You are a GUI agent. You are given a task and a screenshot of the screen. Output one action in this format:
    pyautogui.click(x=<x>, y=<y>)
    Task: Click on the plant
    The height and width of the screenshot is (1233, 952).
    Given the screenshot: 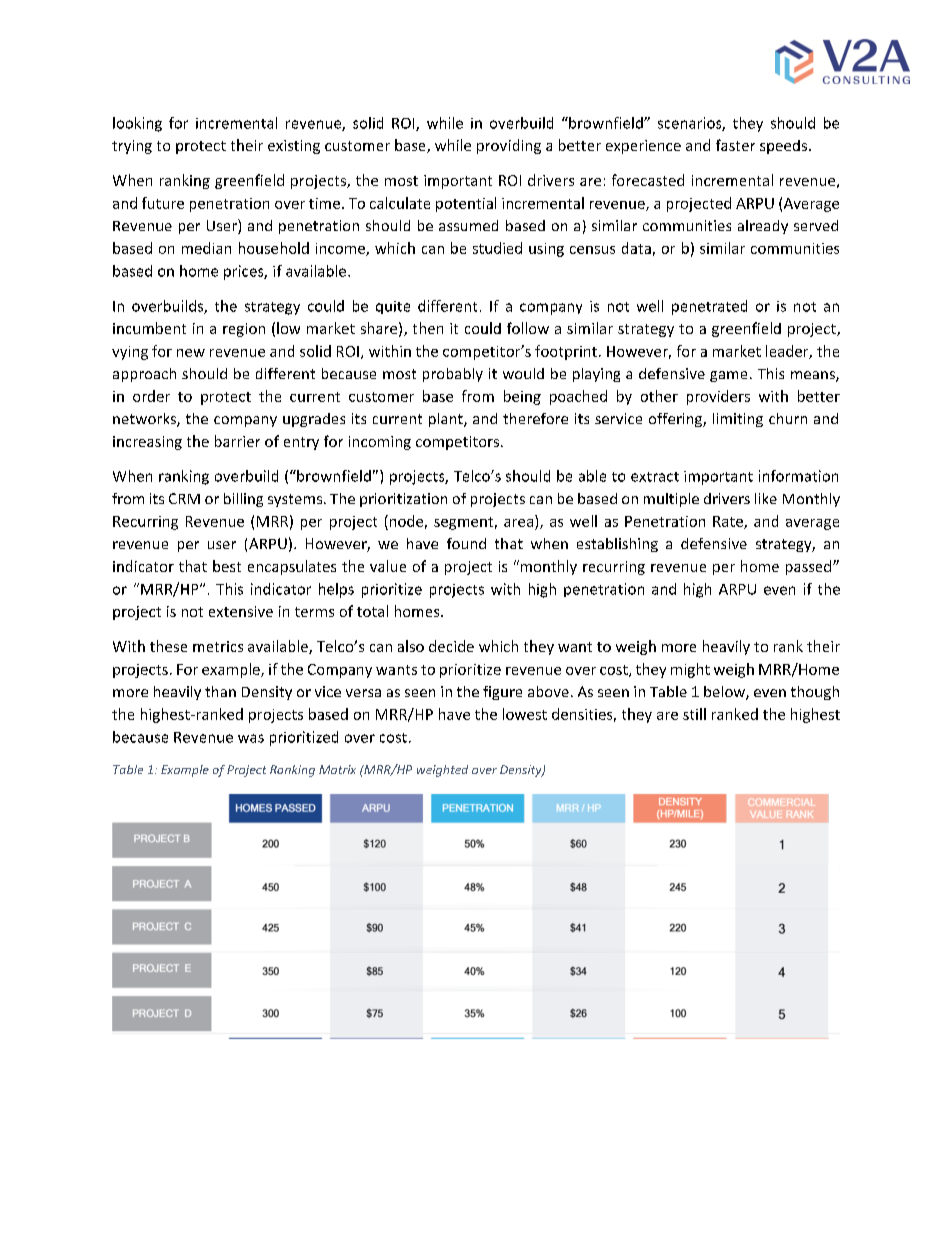 What is the action you would take?
    pyautogui.click(x=447, y=420)
